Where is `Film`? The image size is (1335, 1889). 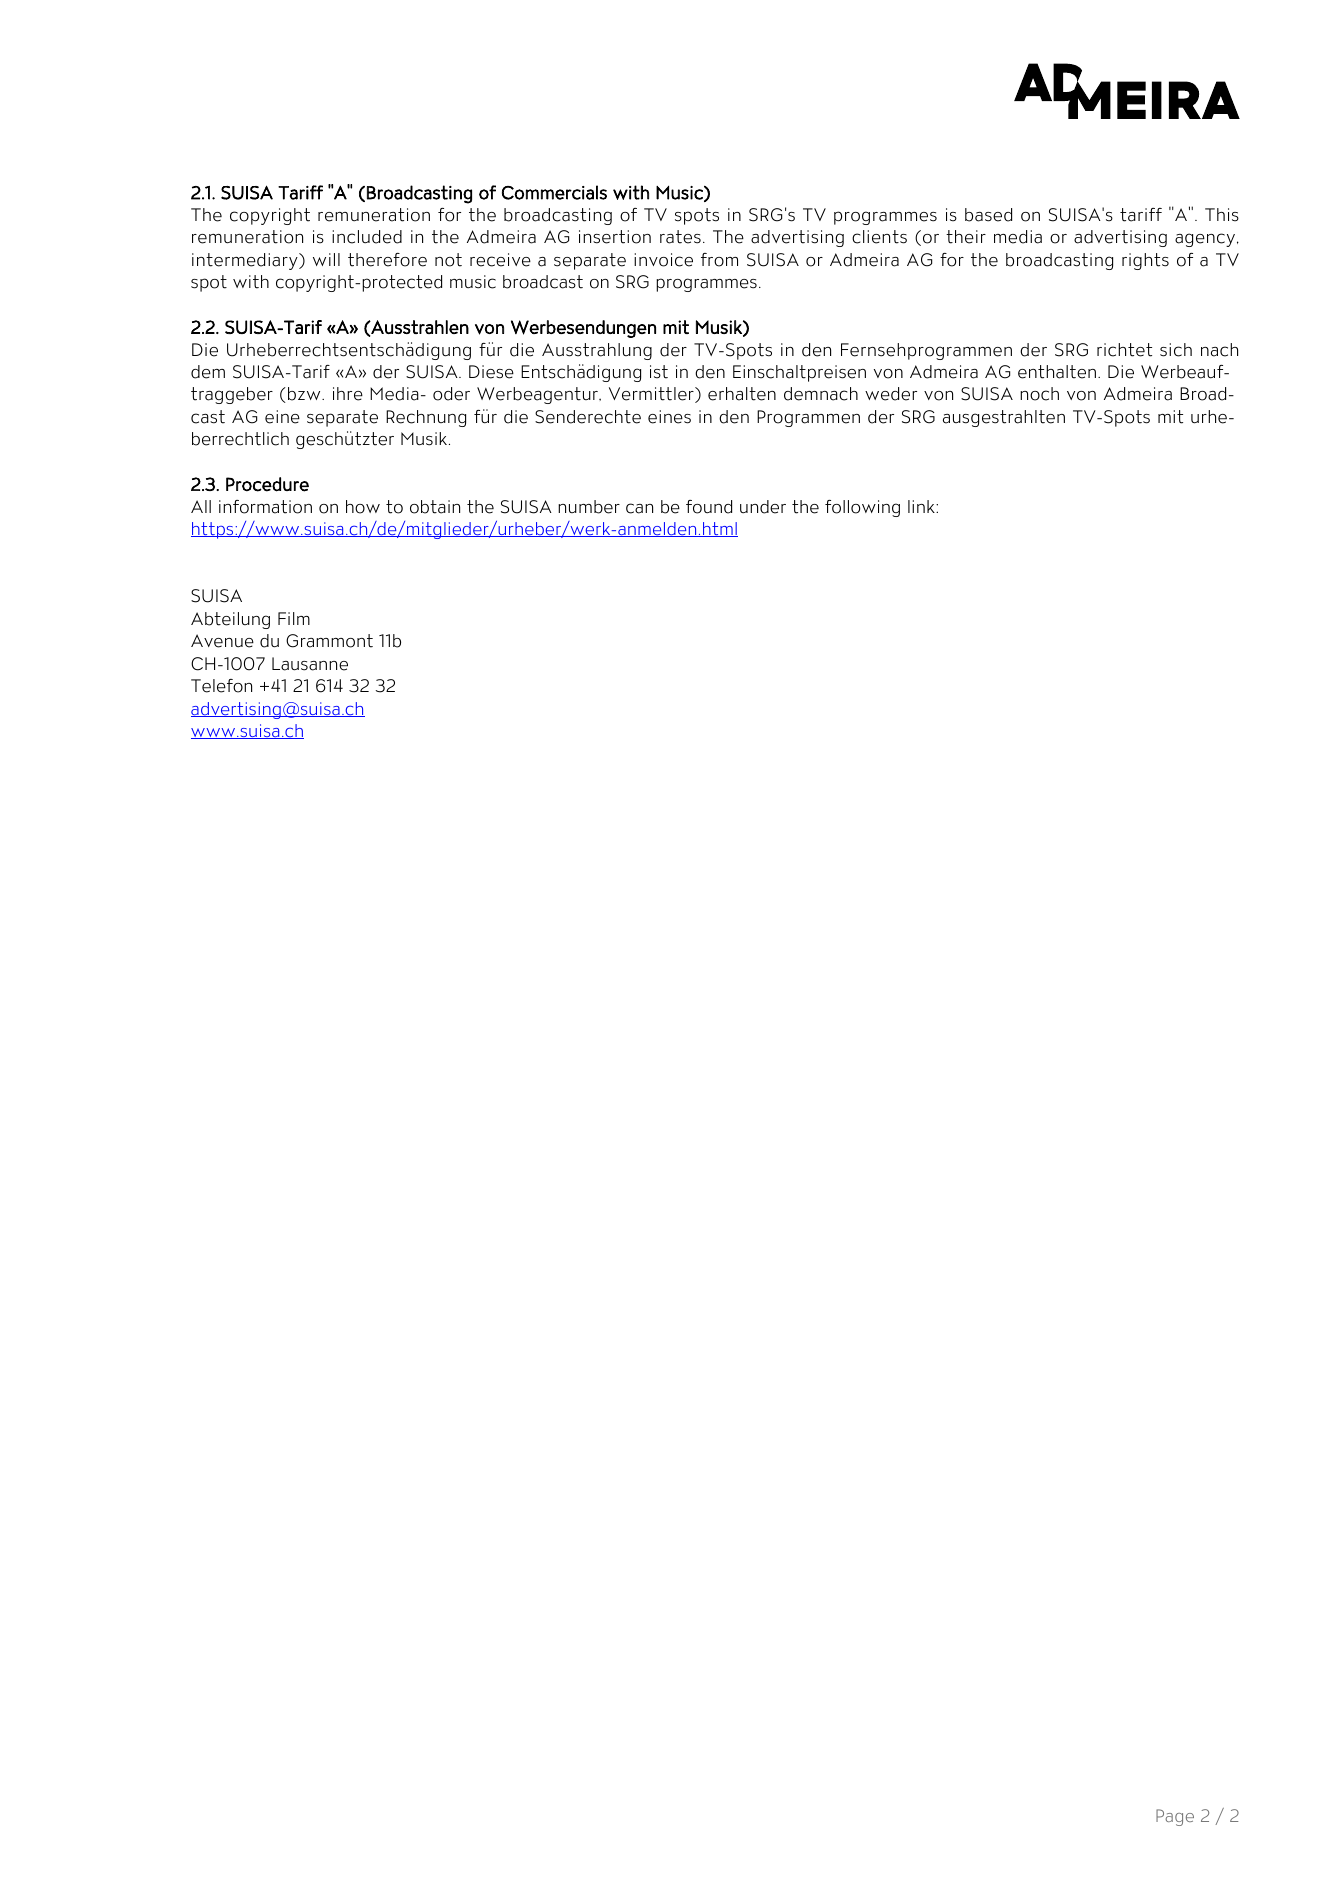
Film is located at coordinates (294, 618).
